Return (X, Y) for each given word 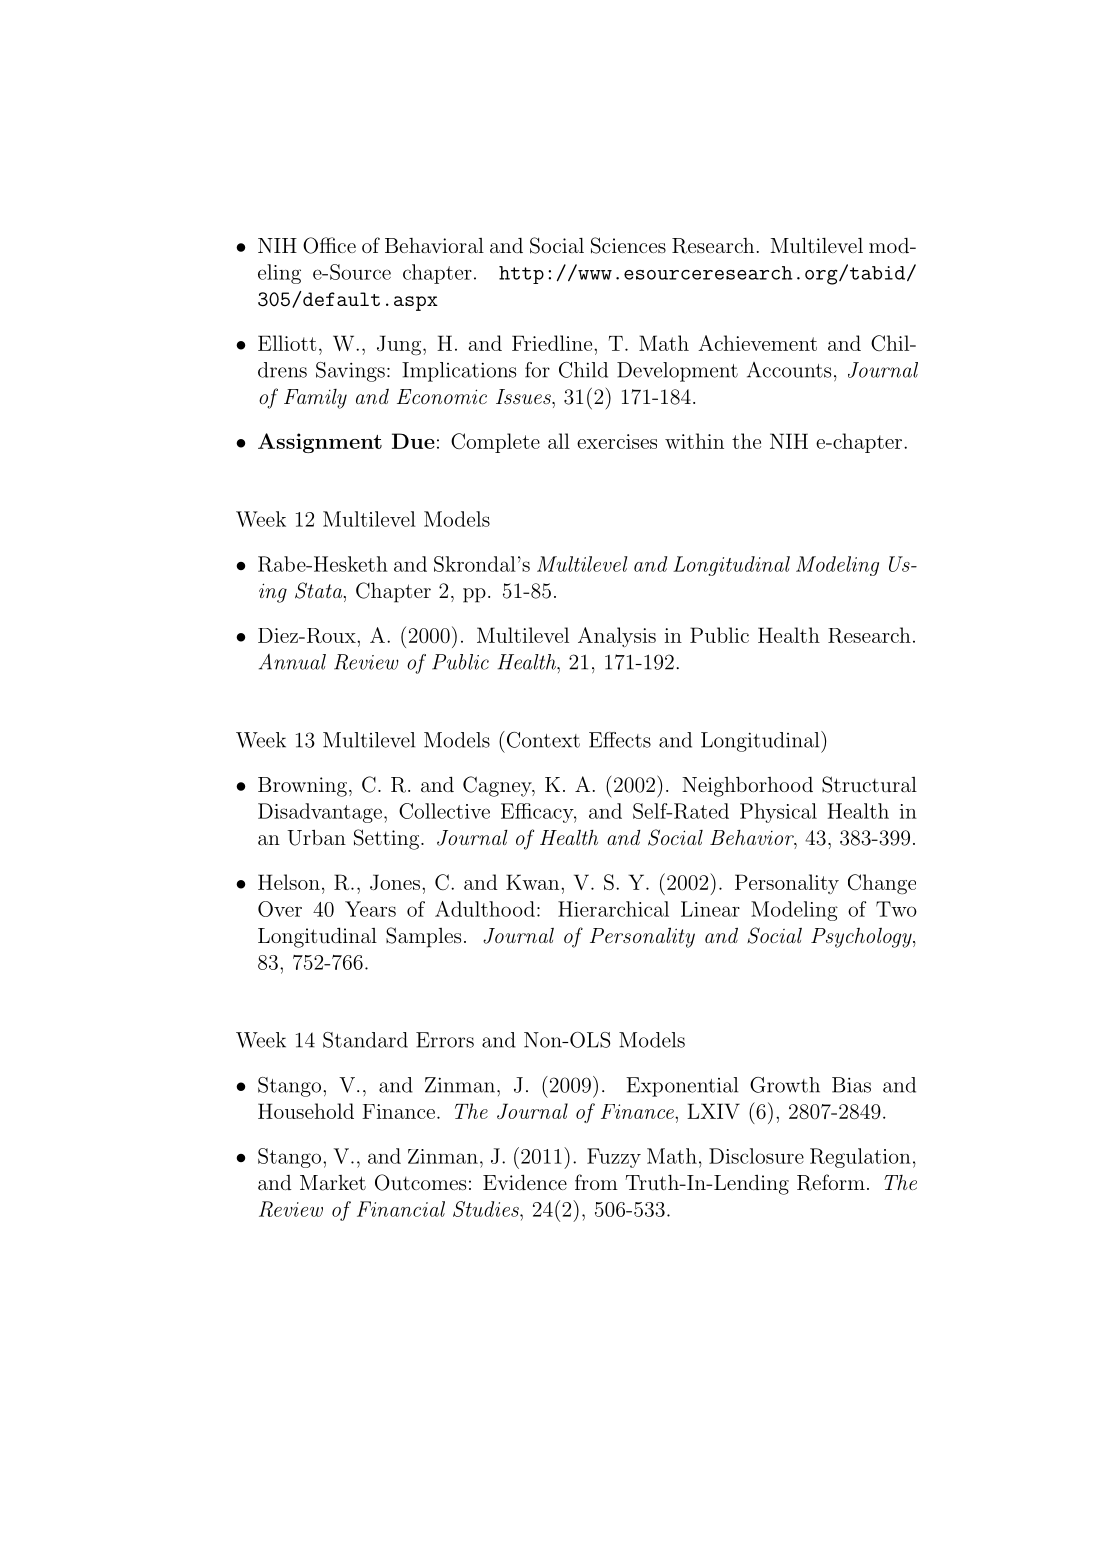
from (596, 1182)
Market (333, 1182)
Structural (869, 784)
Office (329, 245)
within (694, 441)
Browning (302, 787)
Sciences (628, 245)
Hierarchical (613, 909)
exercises (617, 441)
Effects (620, 740)
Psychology (862, 938)
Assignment (320, 443)
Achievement (757, 343)
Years (370, 909)
